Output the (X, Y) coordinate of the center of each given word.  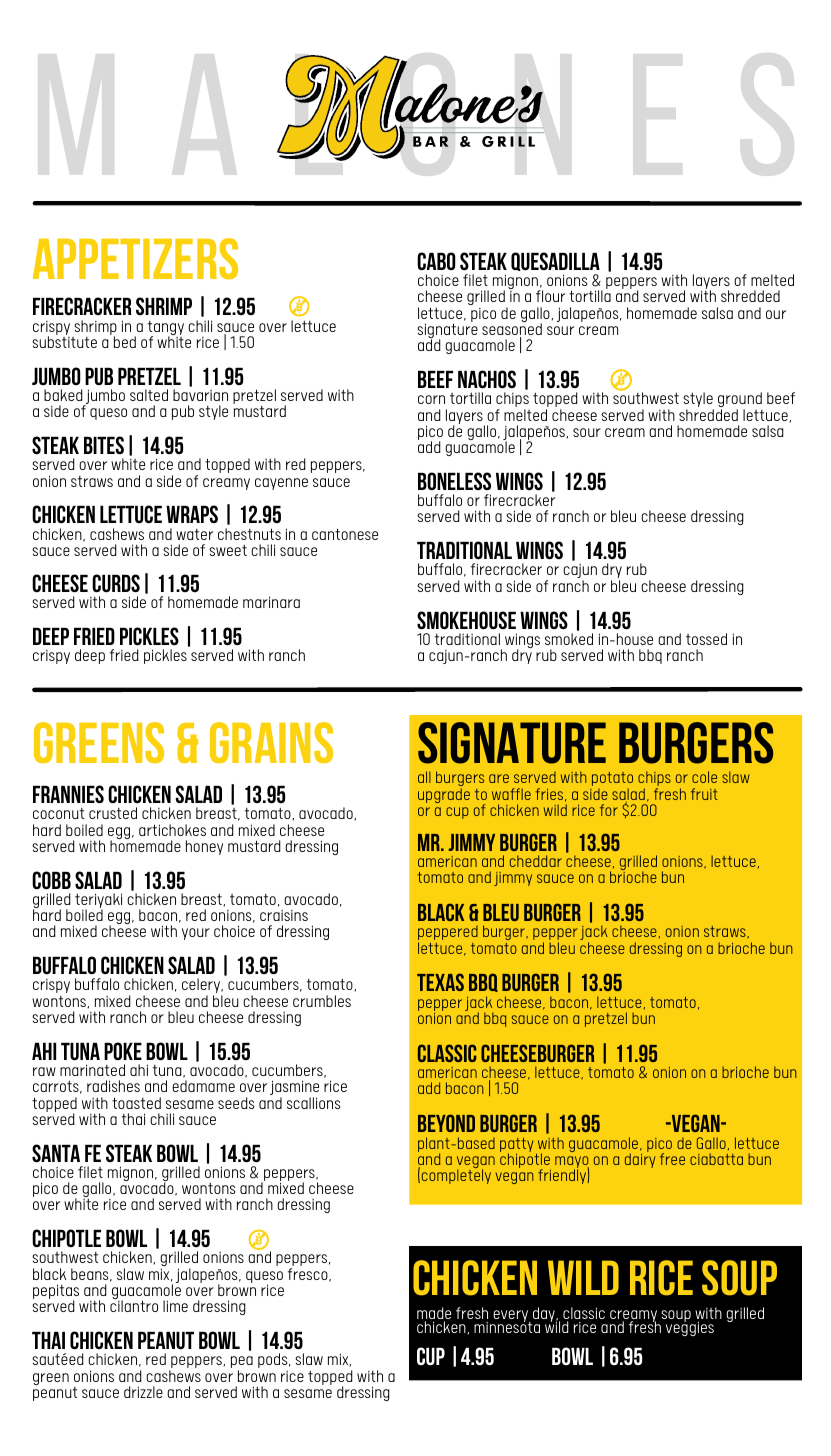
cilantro (134, 1305)
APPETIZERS (135, 258)
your (196, 934)
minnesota (507, 1326)
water (194, 534)
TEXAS (440, 982)
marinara (271, 602)
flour (550, 296)
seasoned (512, 329)
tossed (706, 639)
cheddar (536, 861)
